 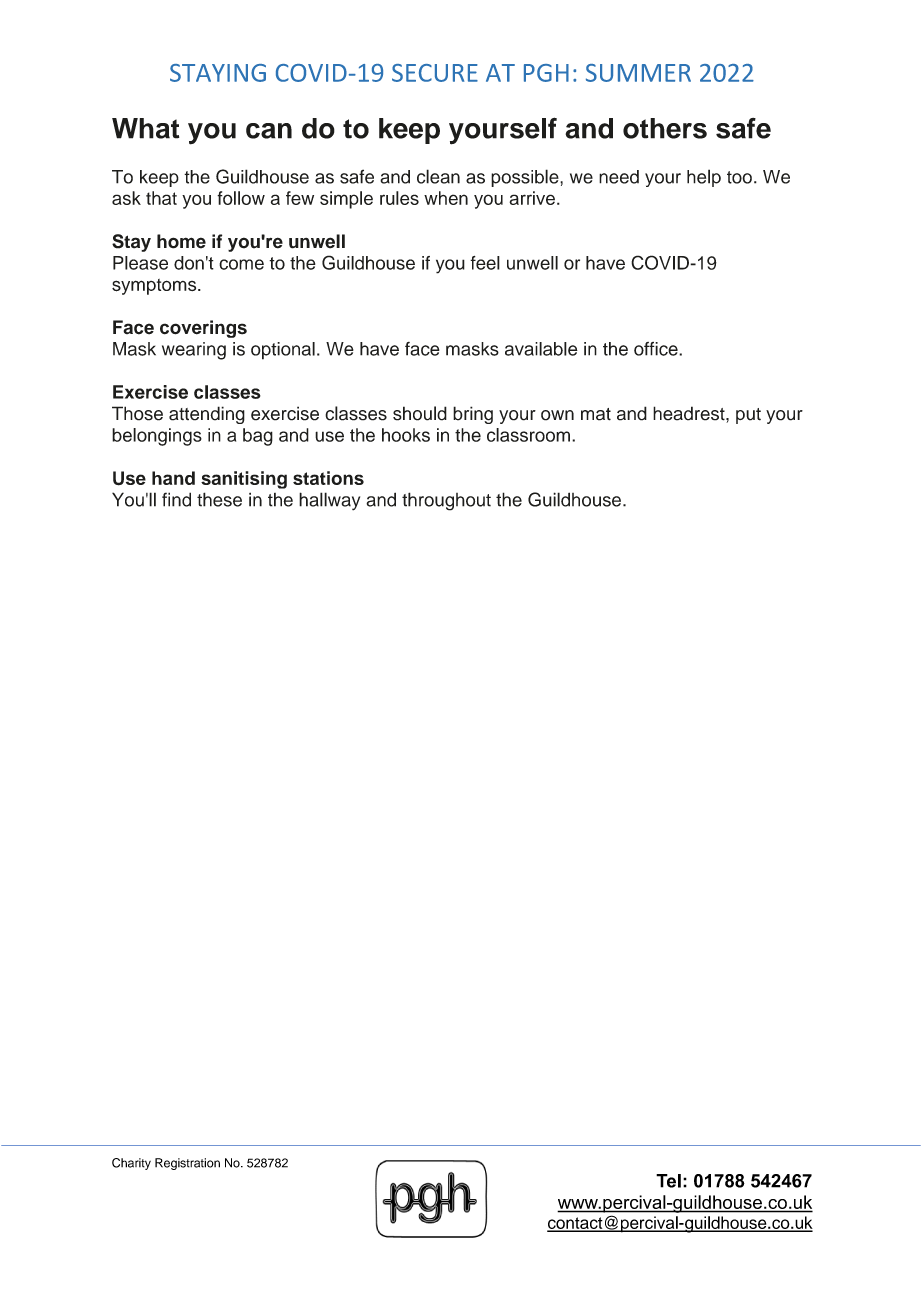 What do you see at coordinates (219, 499) in the page?
I see `these` at bounding box center [219, 499].
